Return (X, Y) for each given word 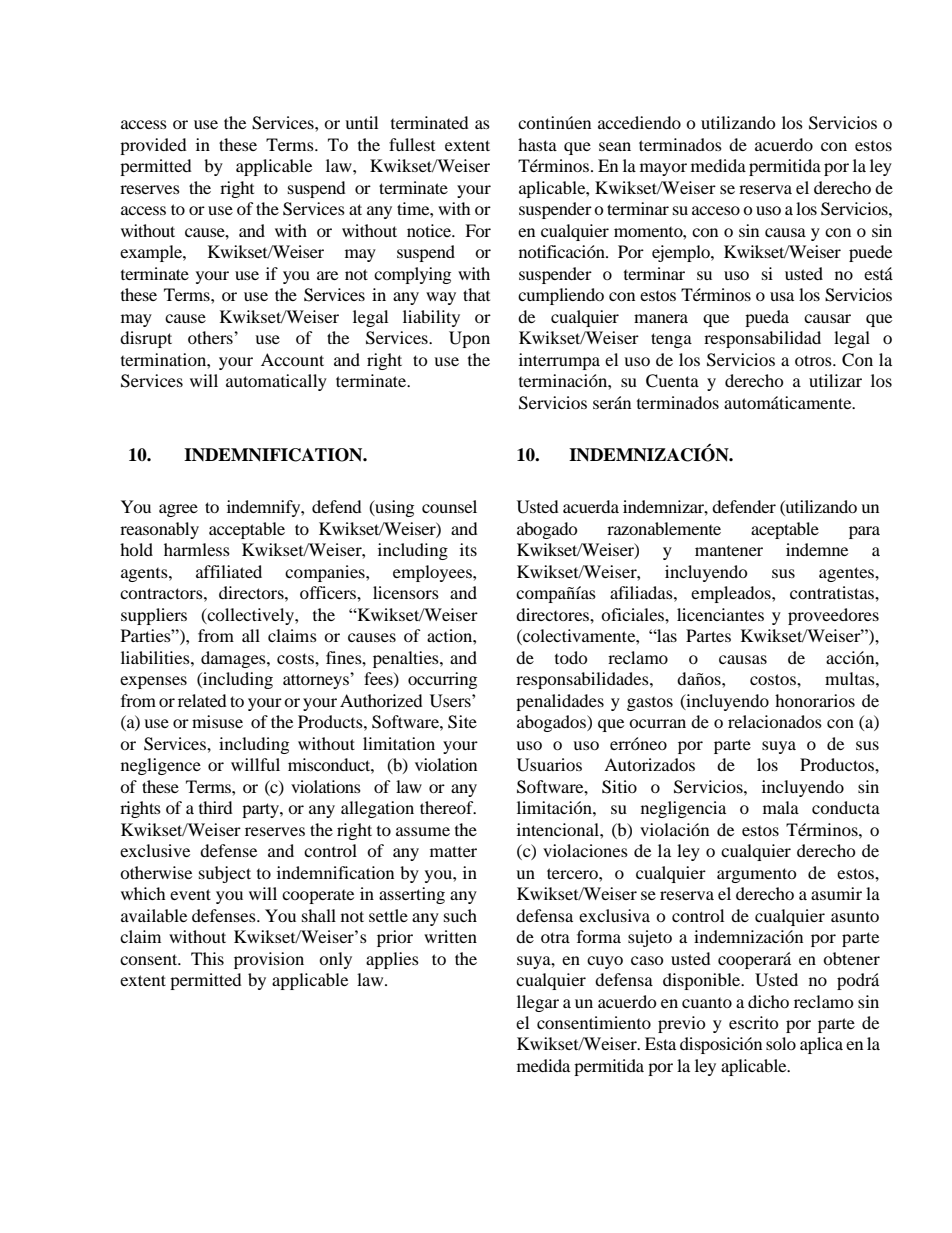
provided (153, 146)
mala (781, 807)
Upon (469, 339)
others (211, 337)
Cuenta (672, 381)
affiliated (229, 571)
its (468, 549)
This (207, 958)
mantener (729, 551)
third (216, 807)
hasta (537, 144)
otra (555, 937)
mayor (663, 169)
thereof (448, 807)
